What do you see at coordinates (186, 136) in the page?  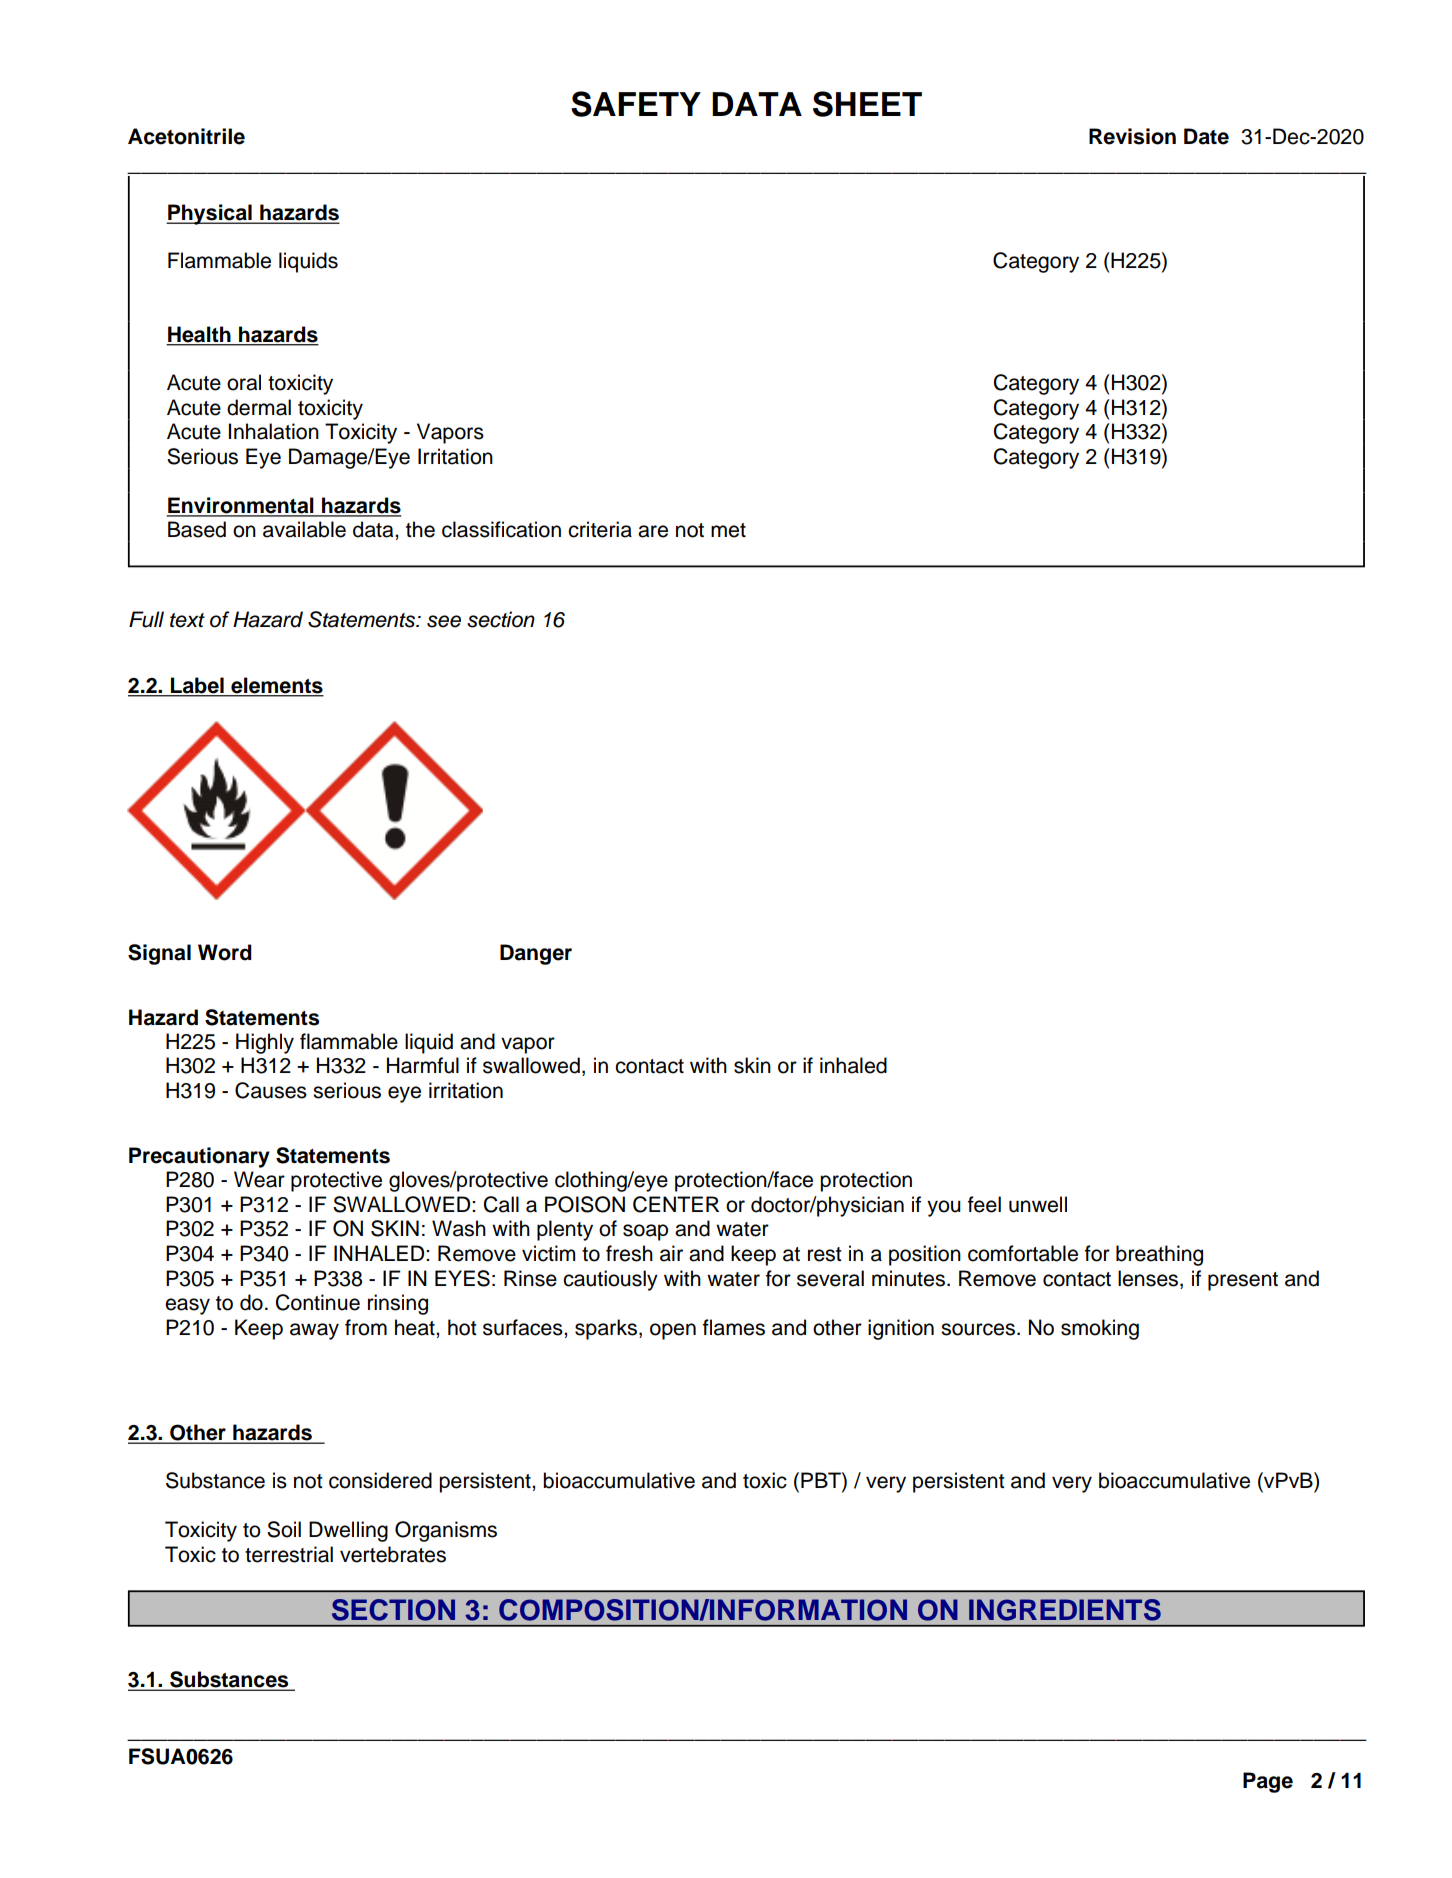 I see `Acetonitrile` at bounding box center [186, 136].
